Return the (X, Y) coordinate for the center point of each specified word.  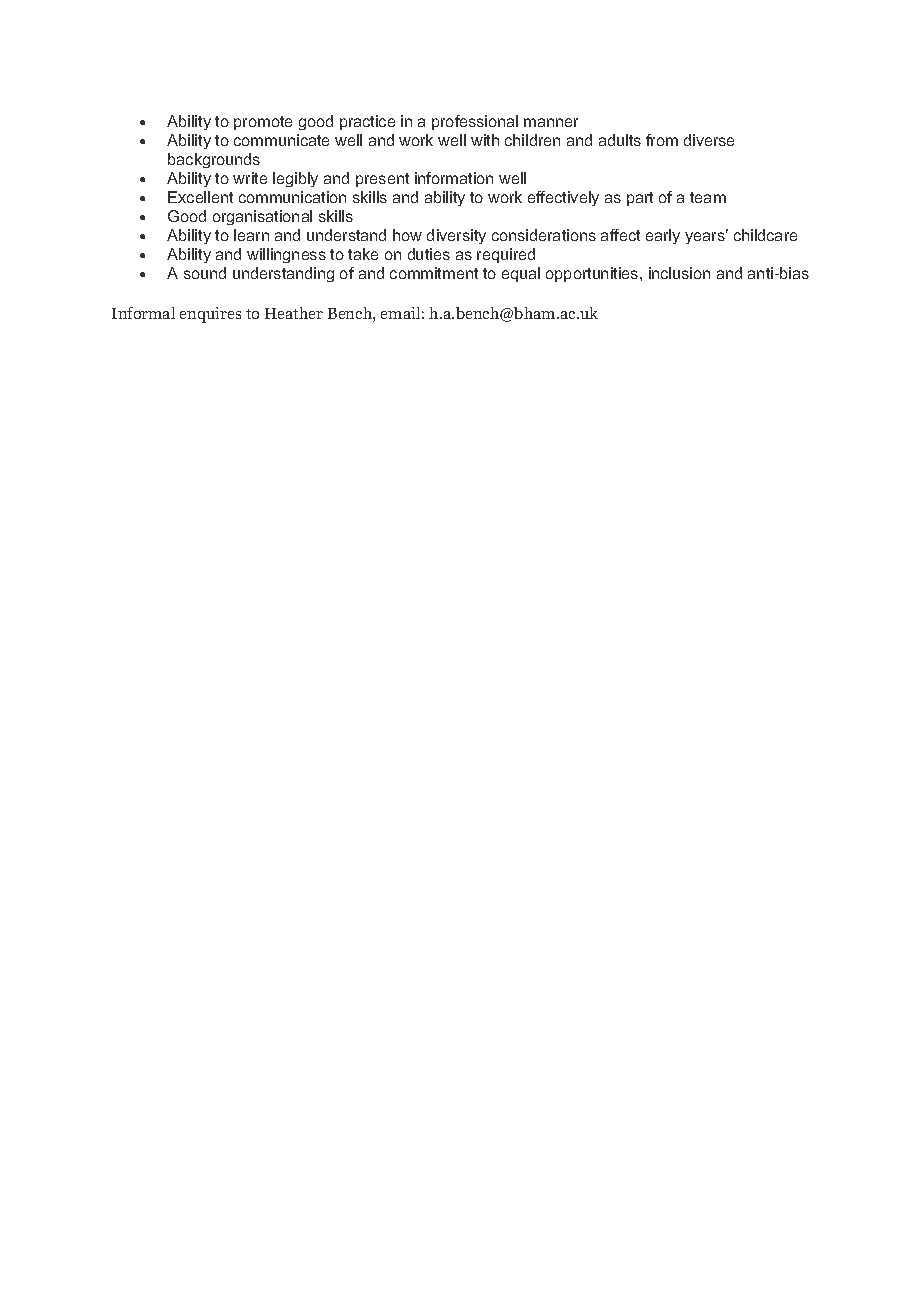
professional (475, 122)
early (663, 236)
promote (263, 123)
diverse (709, 140)
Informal (143, 313)
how (407, 235)
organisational (262, 217)
